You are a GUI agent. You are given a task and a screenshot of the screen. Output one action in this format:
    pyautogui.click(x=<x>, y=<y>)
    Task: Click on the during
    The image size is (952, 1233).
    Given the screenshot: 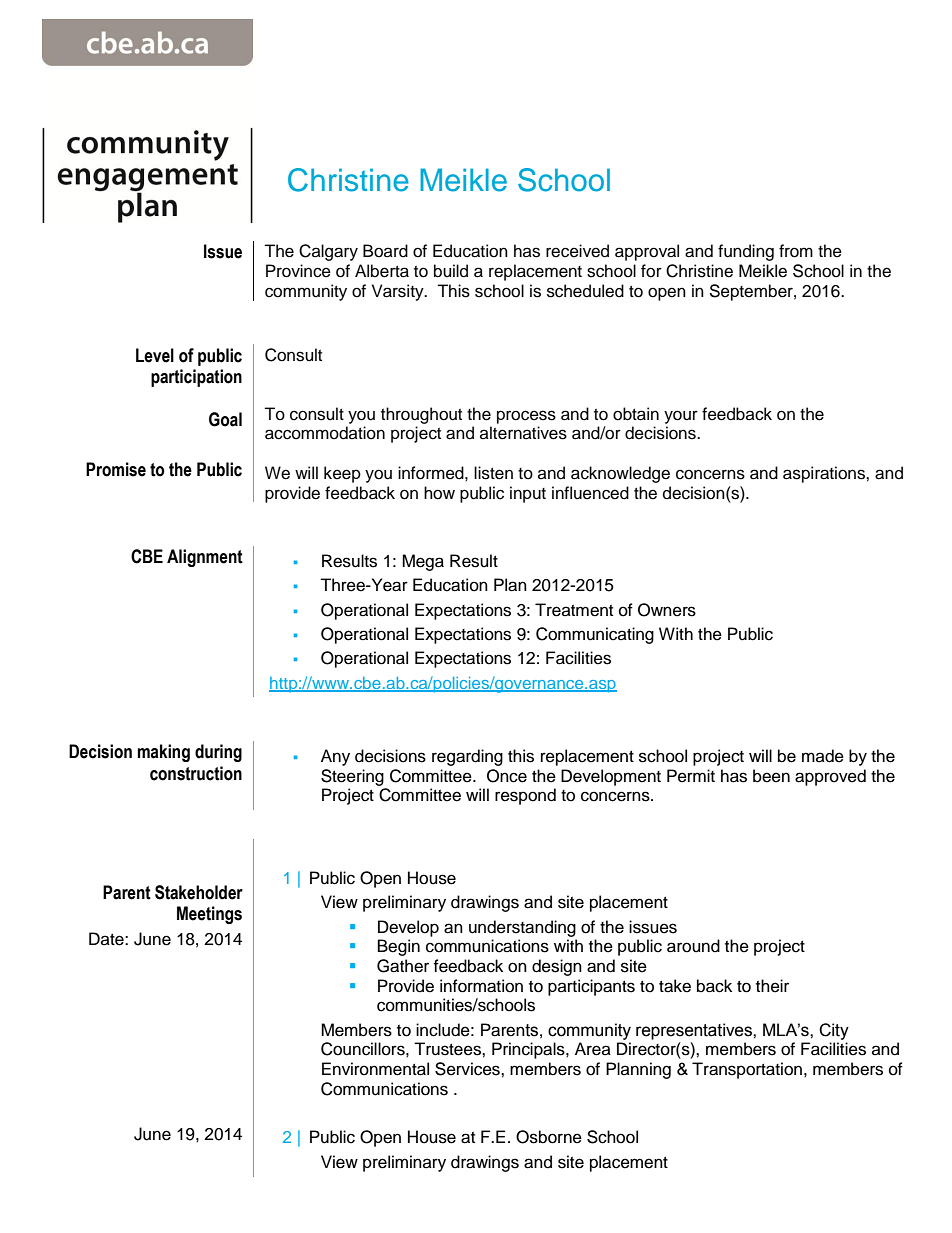 What is the action you would take?
    pyautogui.click(x=218, y=753)
